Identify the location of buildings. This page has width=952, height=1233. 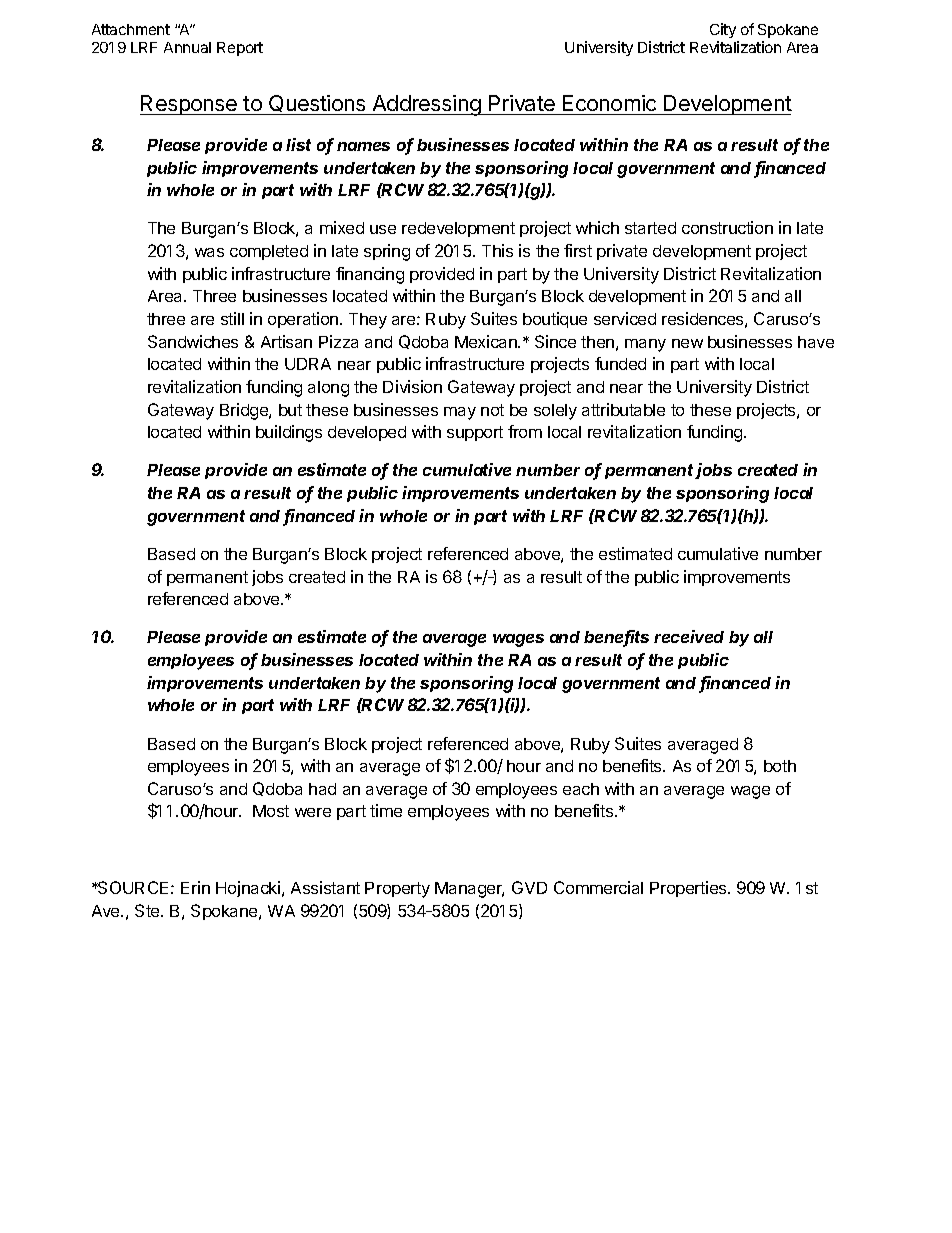
(289, 433).
